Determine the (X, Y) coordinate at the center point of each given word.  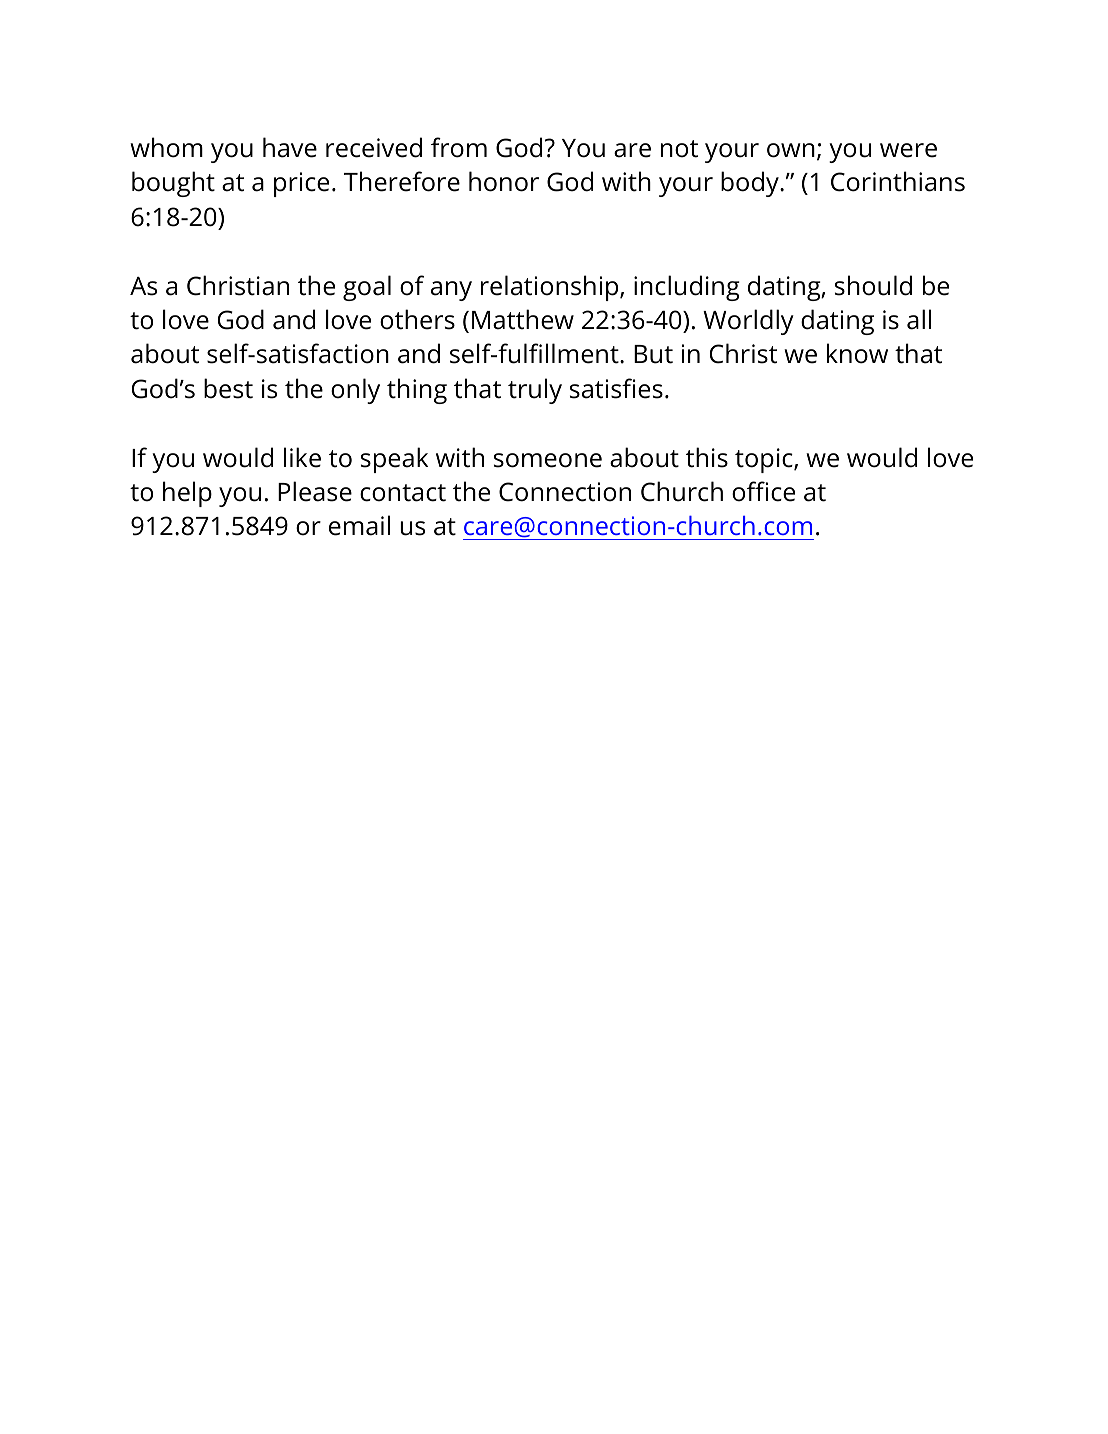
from (459, 147)
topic (765, 460)
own (791, 150)
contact (403, 493)
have (290, 147)
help (187, 494)
